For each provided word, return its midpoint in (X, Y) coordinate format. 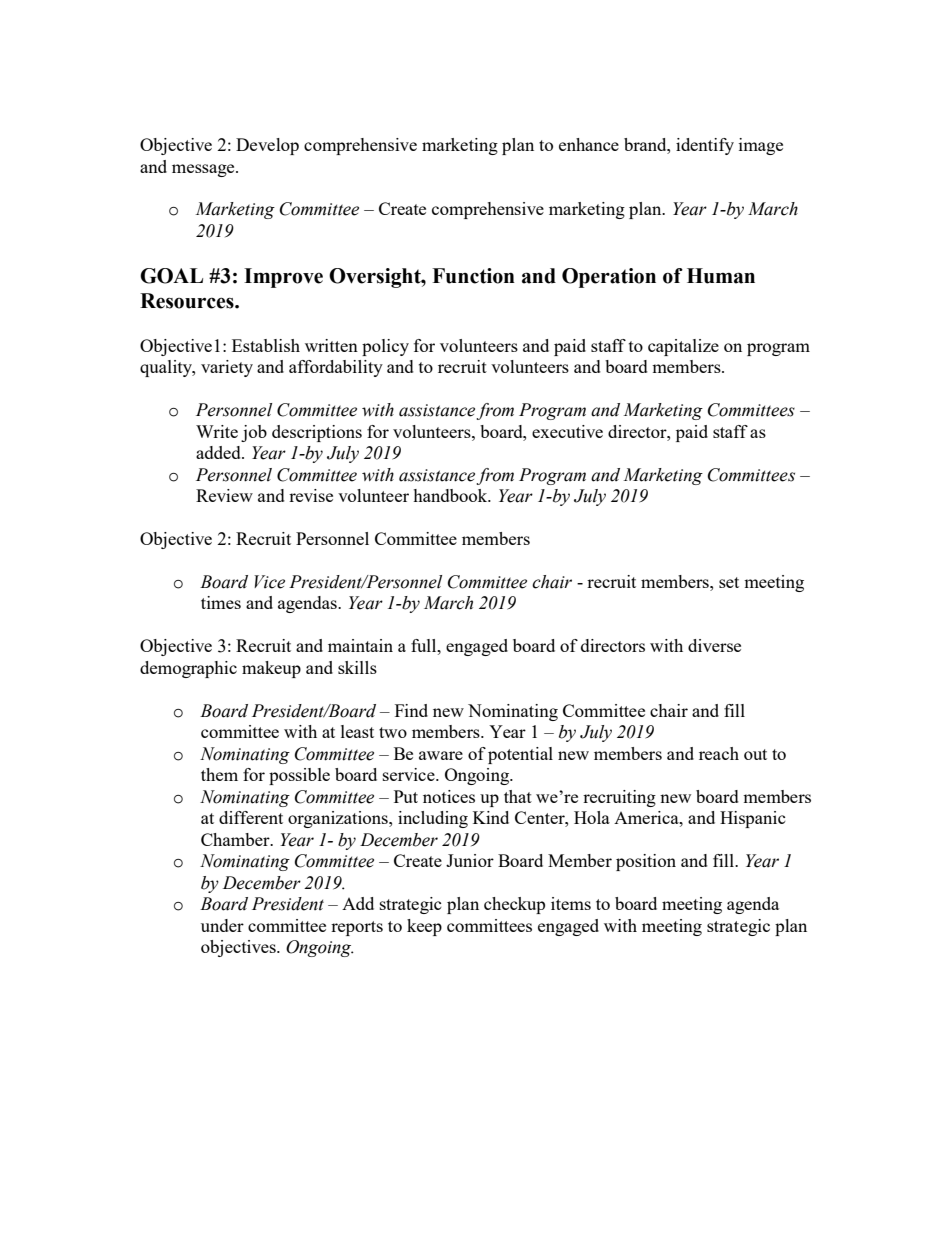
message (204, 170)
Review (224, 495)
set (729, 582)
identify (705, 146)
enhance (589, 144)
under (222, 925)
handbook (451, 495)
